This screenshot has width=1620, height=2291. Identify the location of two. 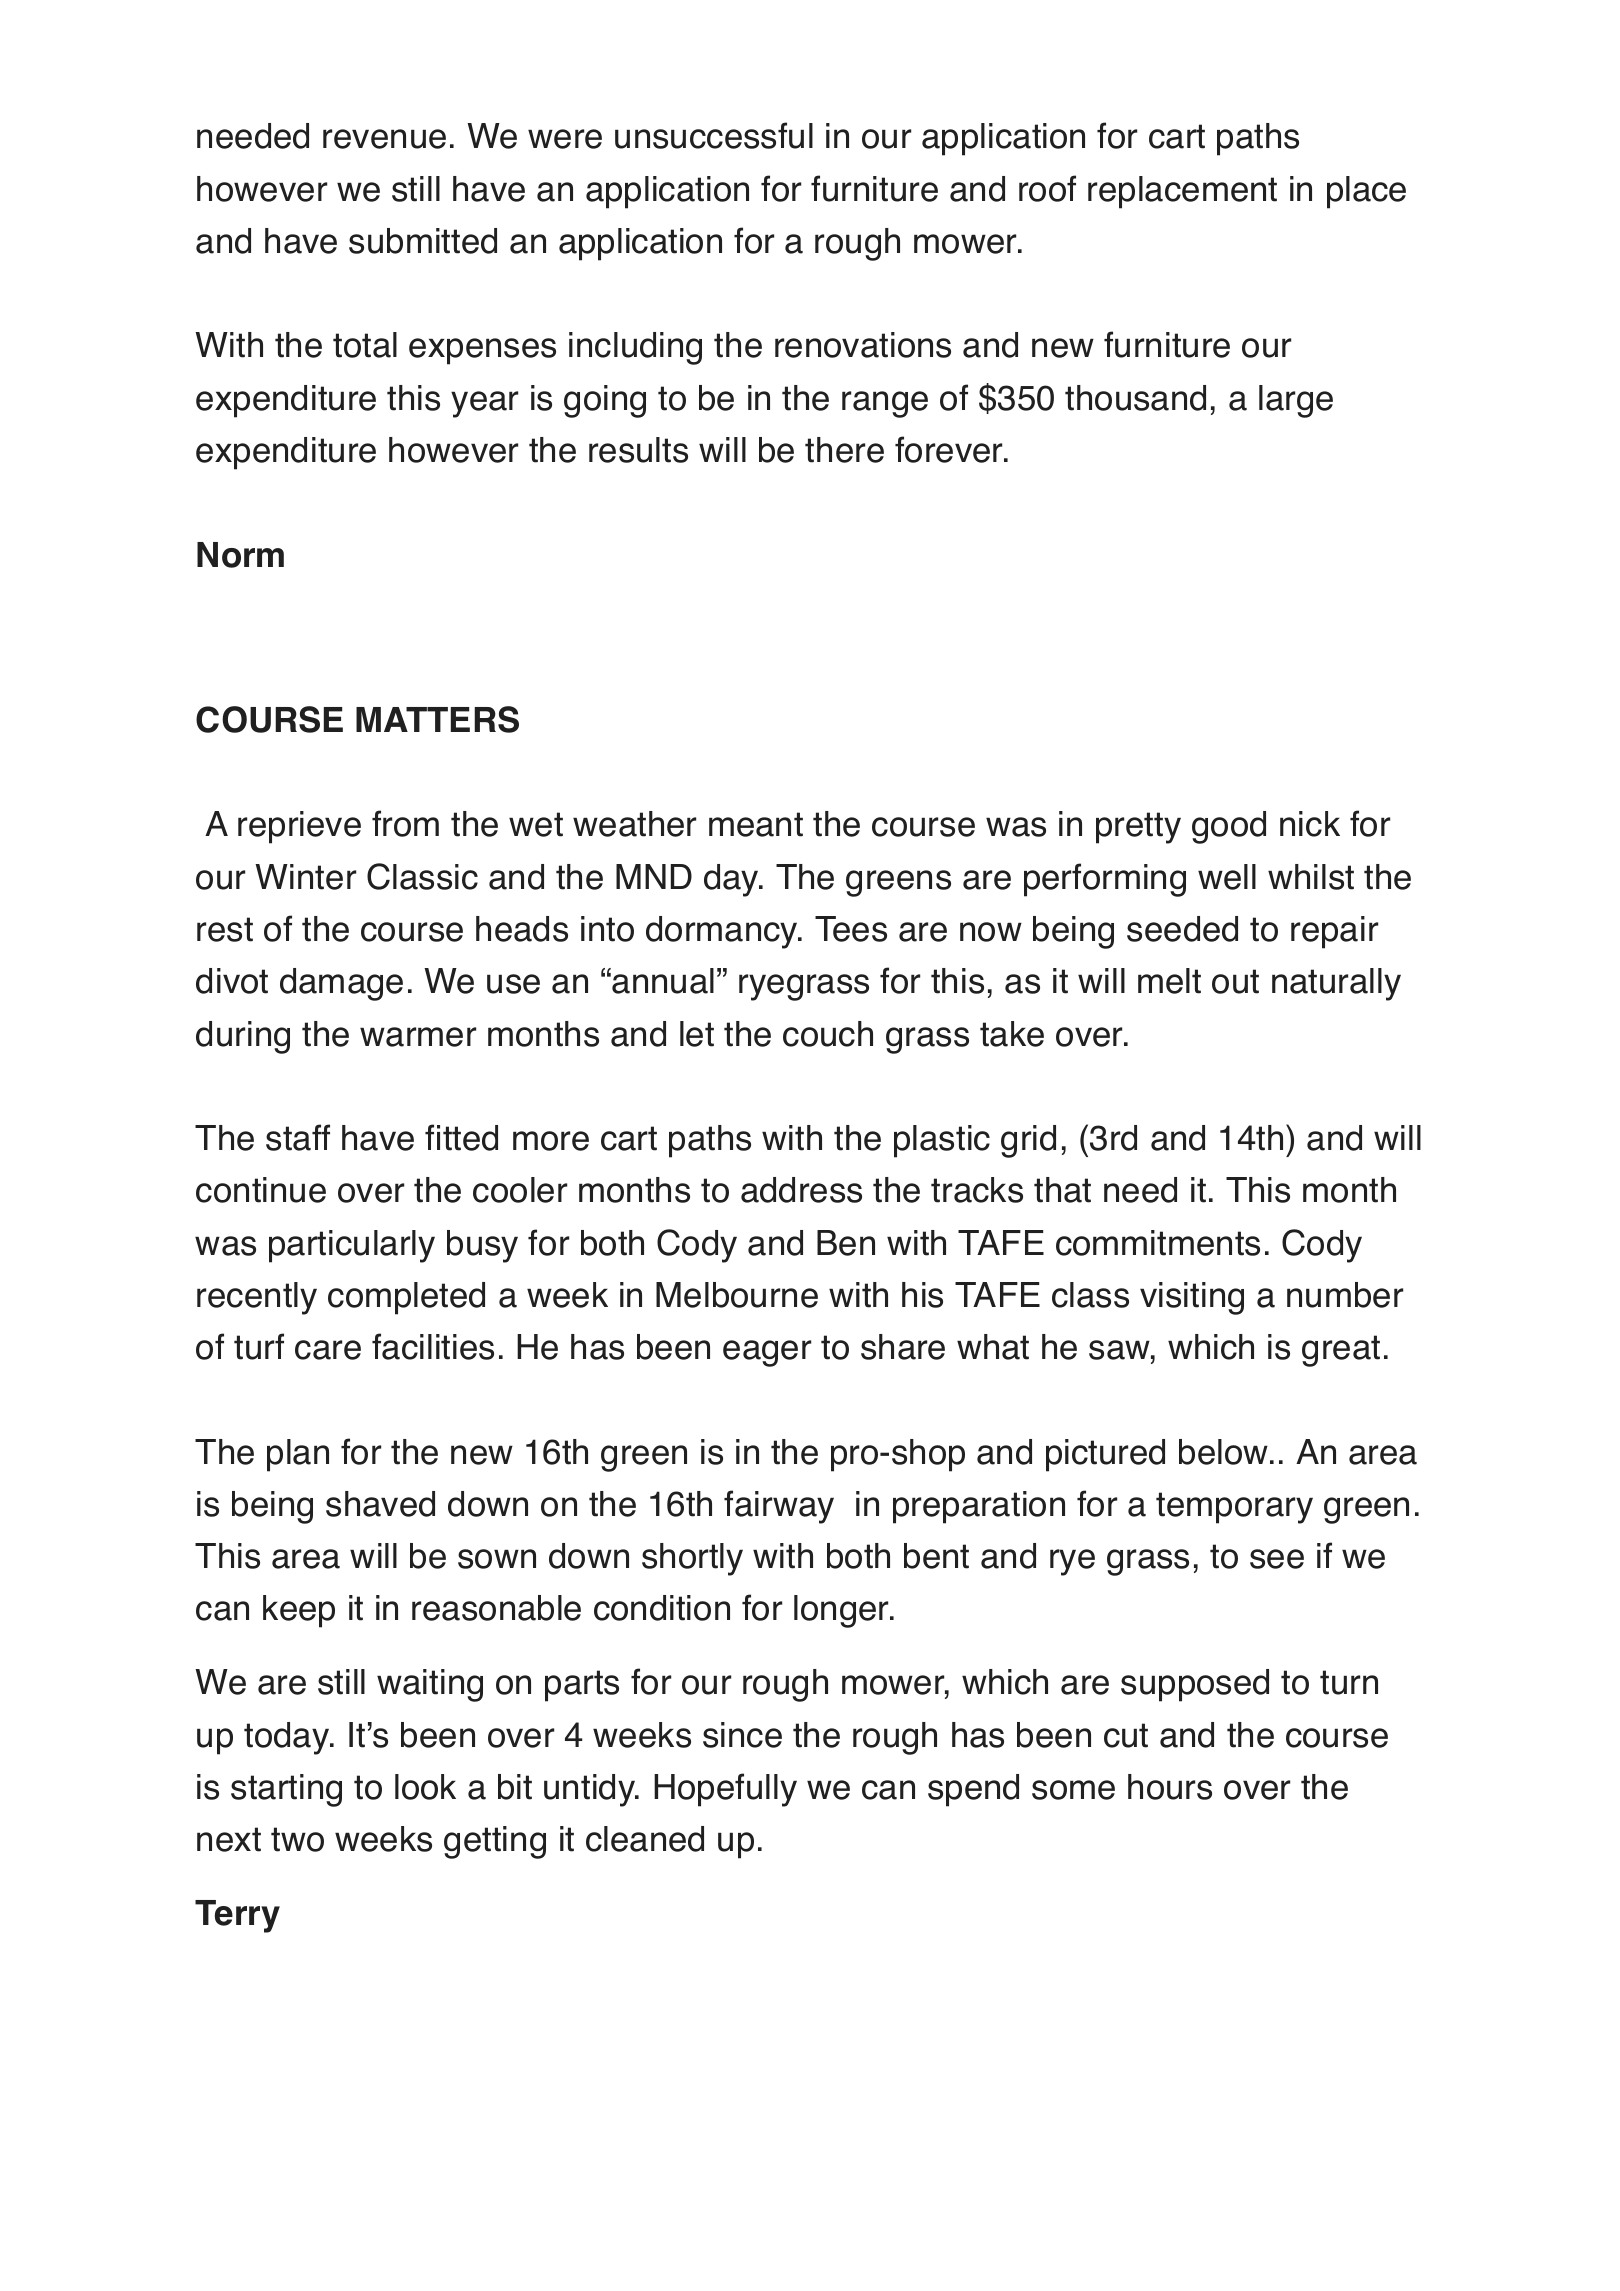
(297, 1839).
